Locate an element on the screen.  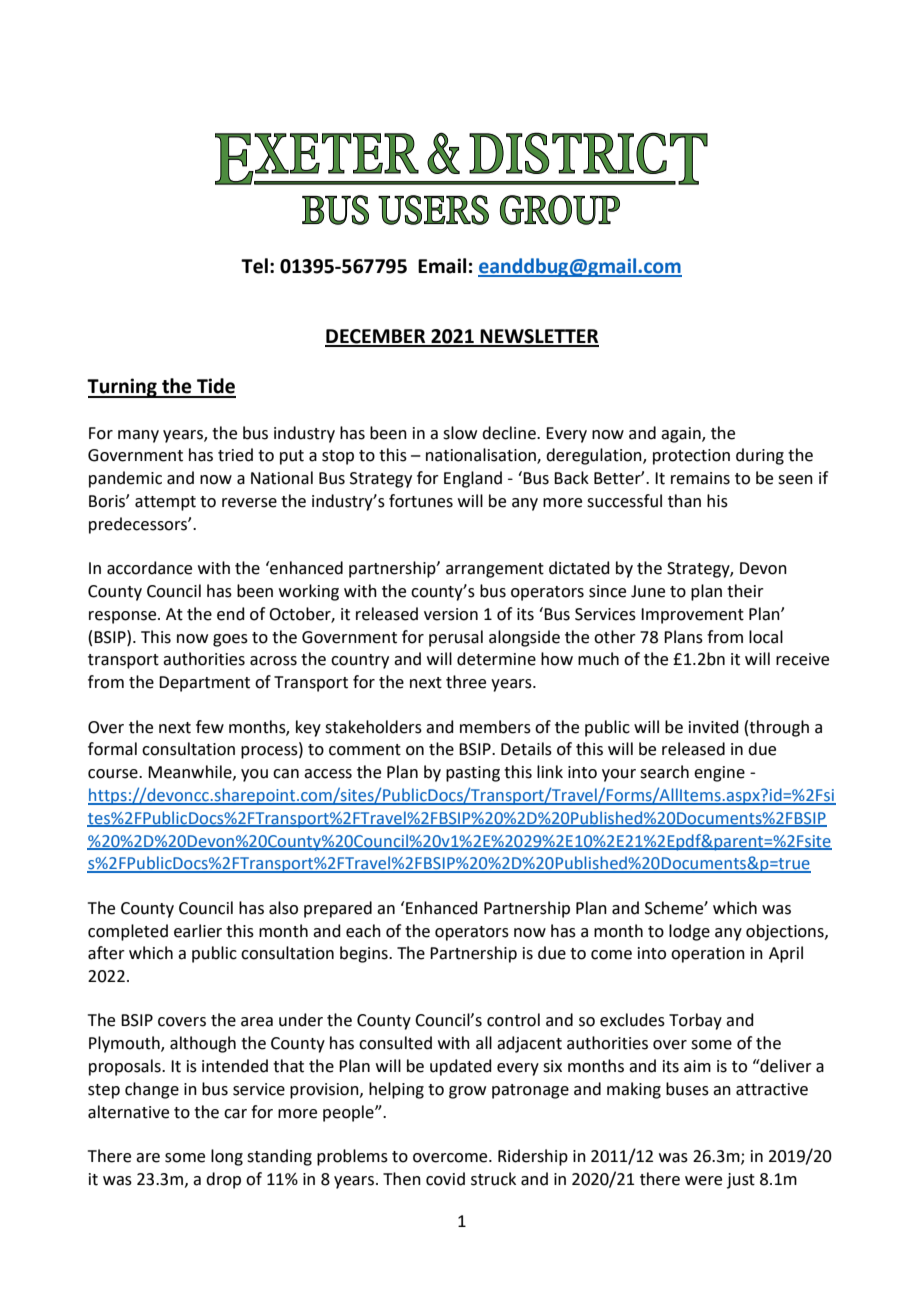
than is located at coordinates (684, 501).
